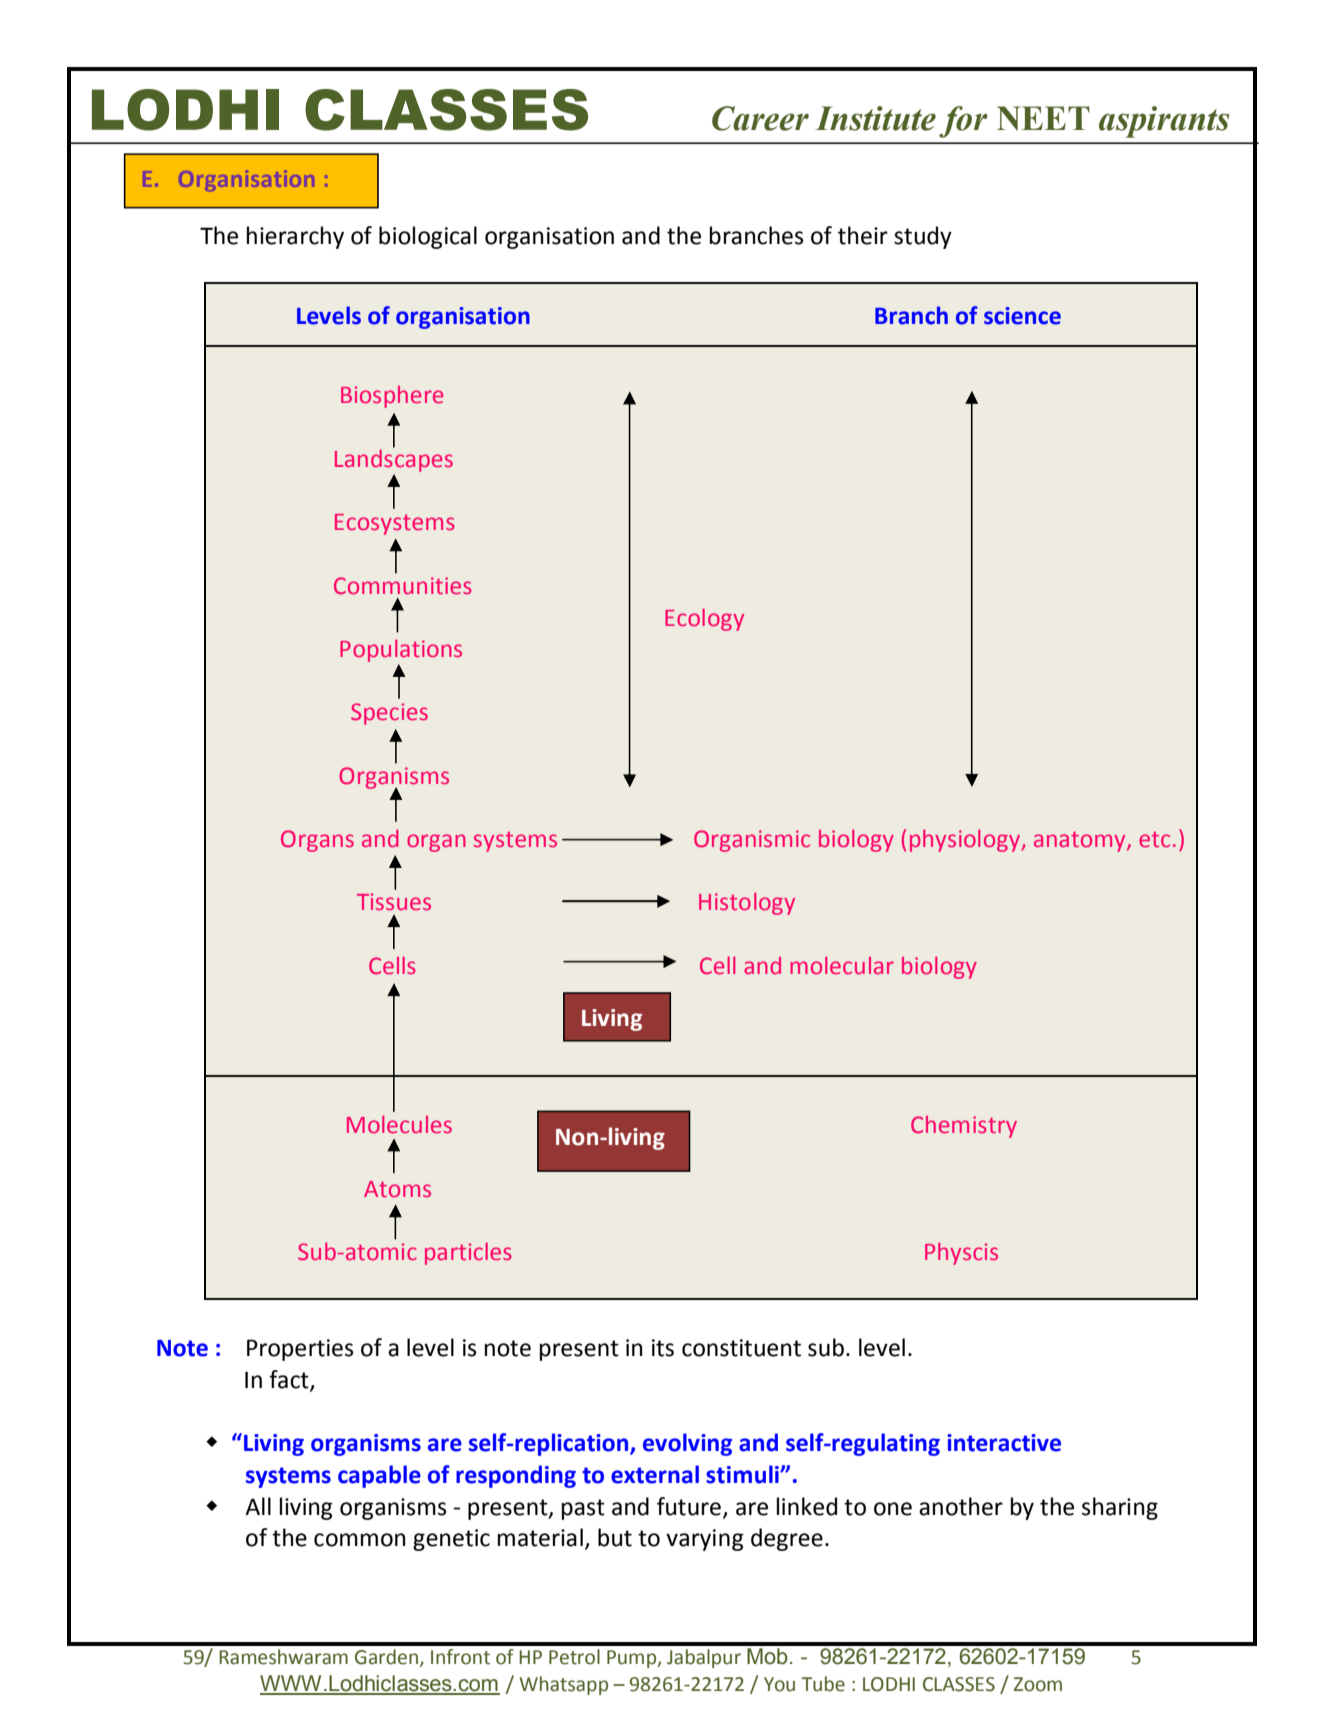  Describe the element at coordinates (1081, 842) in the screenshot. I see `anatomy` at that location.
